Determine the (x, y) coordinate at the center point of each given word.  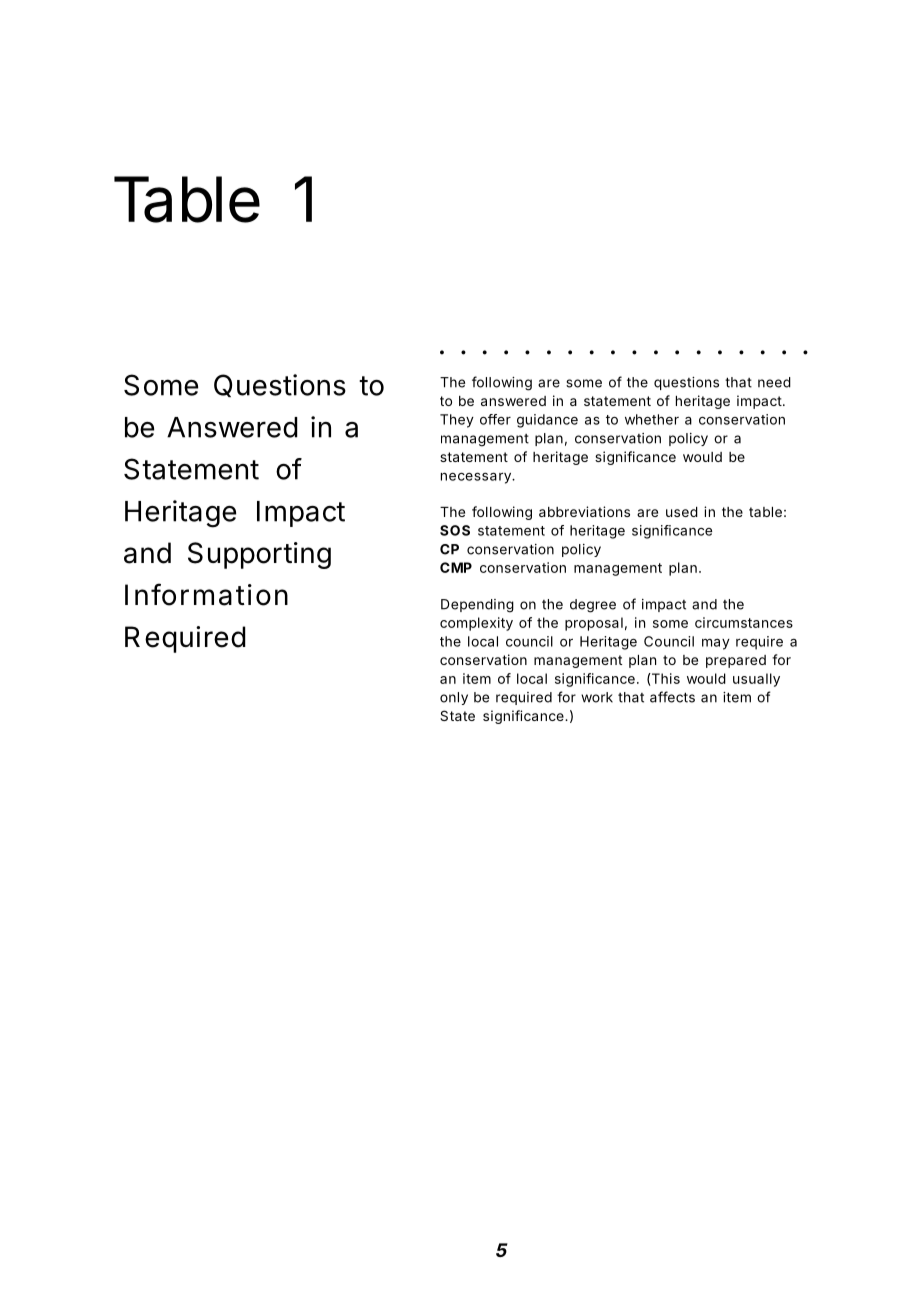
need (774, 382)
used (682, 512)
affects (672, 697)
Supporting (259, 555)
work (597, 697)
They (457, 421)
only (454, 698)
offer (495, 419)
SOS (455, 530)
